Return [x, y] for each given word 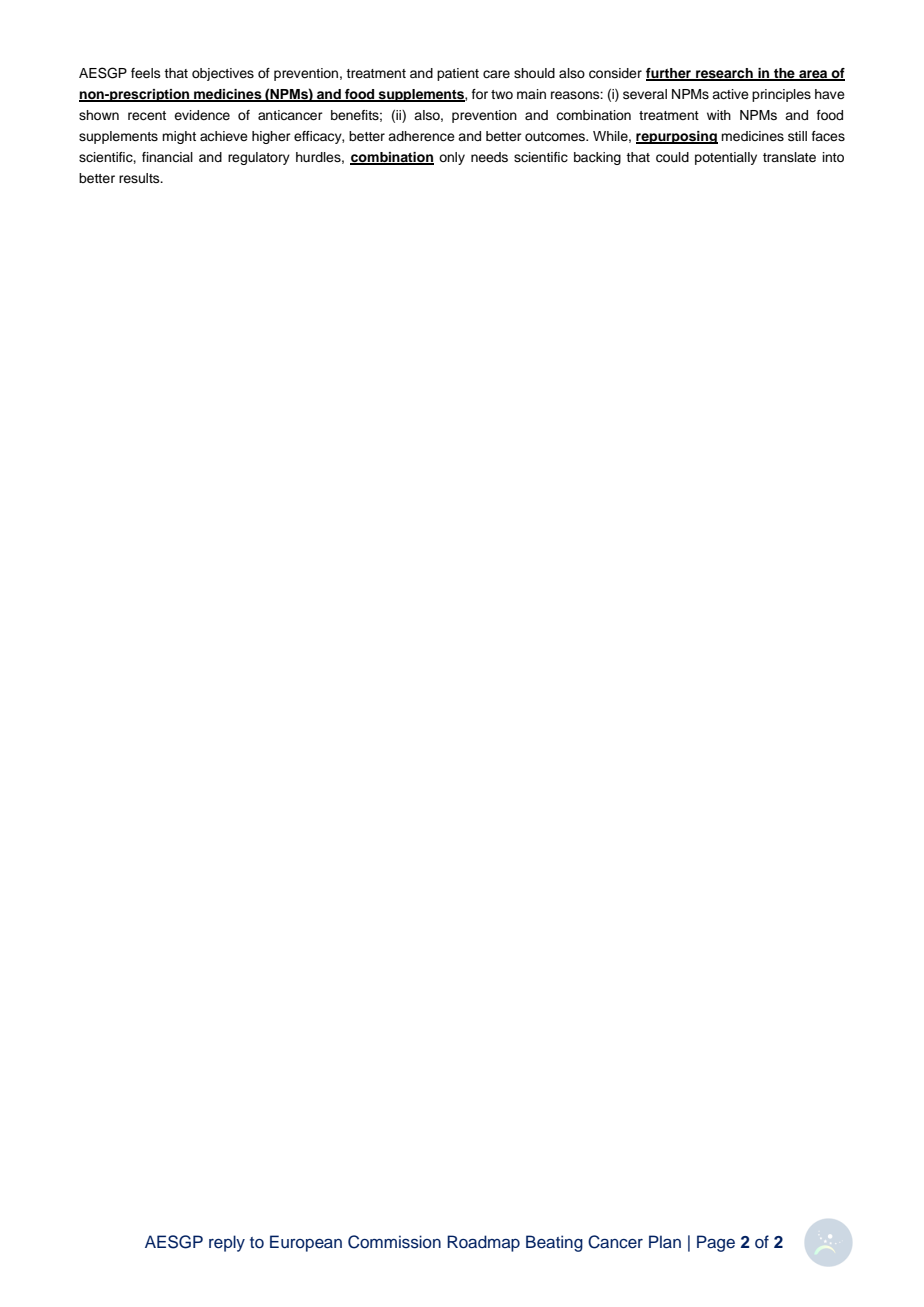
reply [227, 1243]
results [140, 178]
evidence [202, 115]
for [480, 94]
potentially [726, 158]
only [452, 158]
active [730, 94]
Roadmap [483, 1243]
